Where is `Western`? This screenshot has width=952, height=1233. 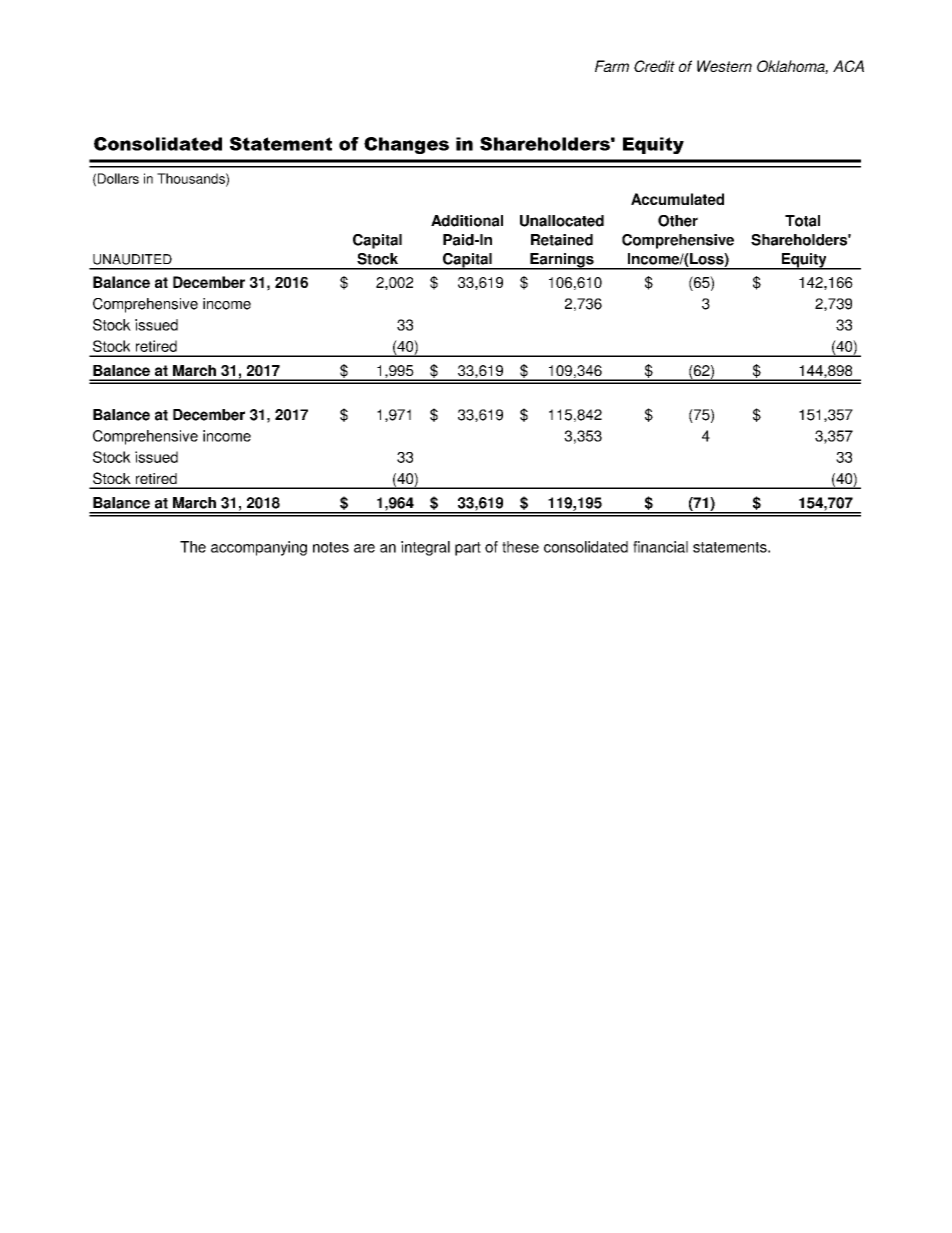
Western is located at coordinates (724, 66).
